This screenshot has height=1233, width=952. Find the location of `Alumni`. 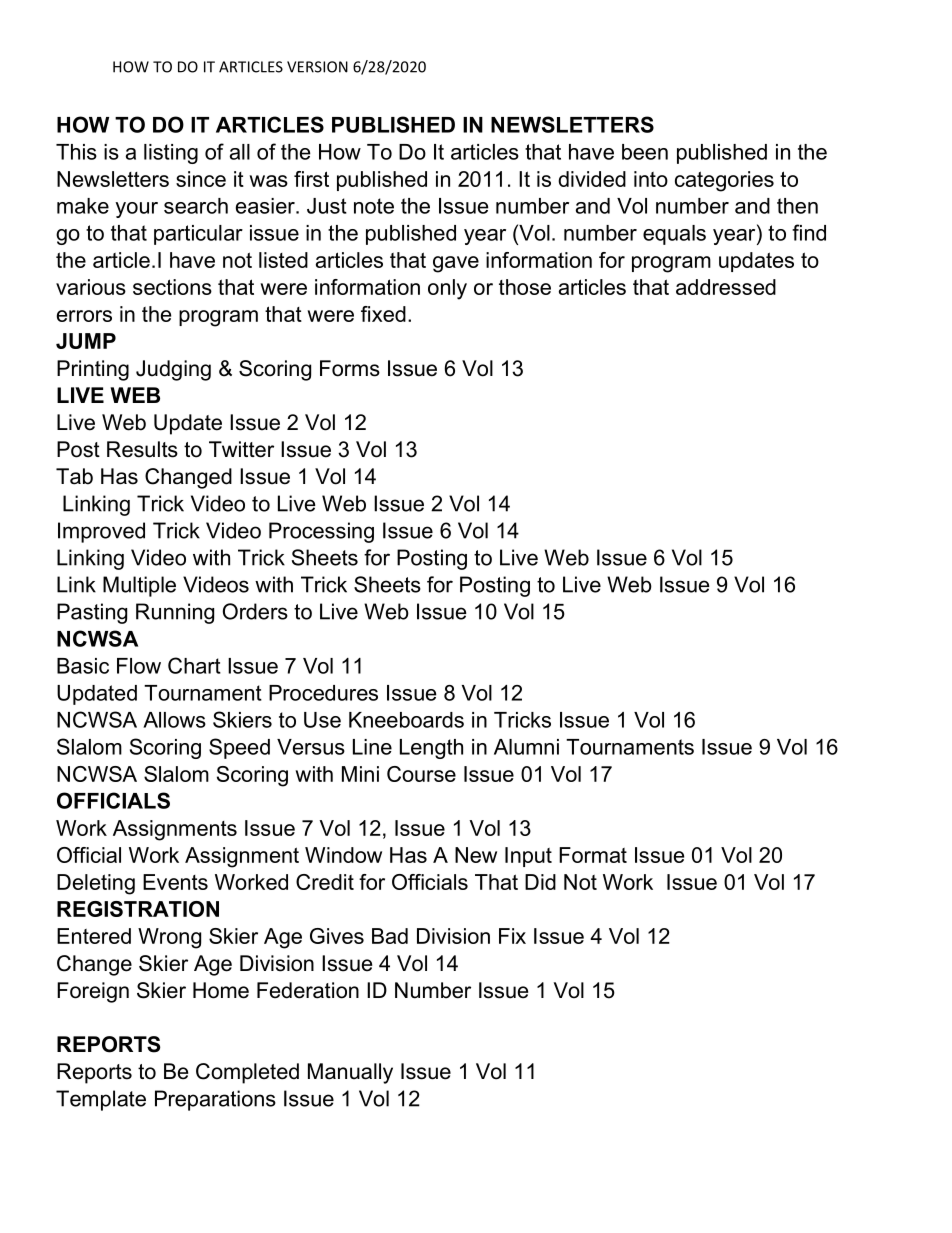

Alumni is located at coordinates (526, 747).
